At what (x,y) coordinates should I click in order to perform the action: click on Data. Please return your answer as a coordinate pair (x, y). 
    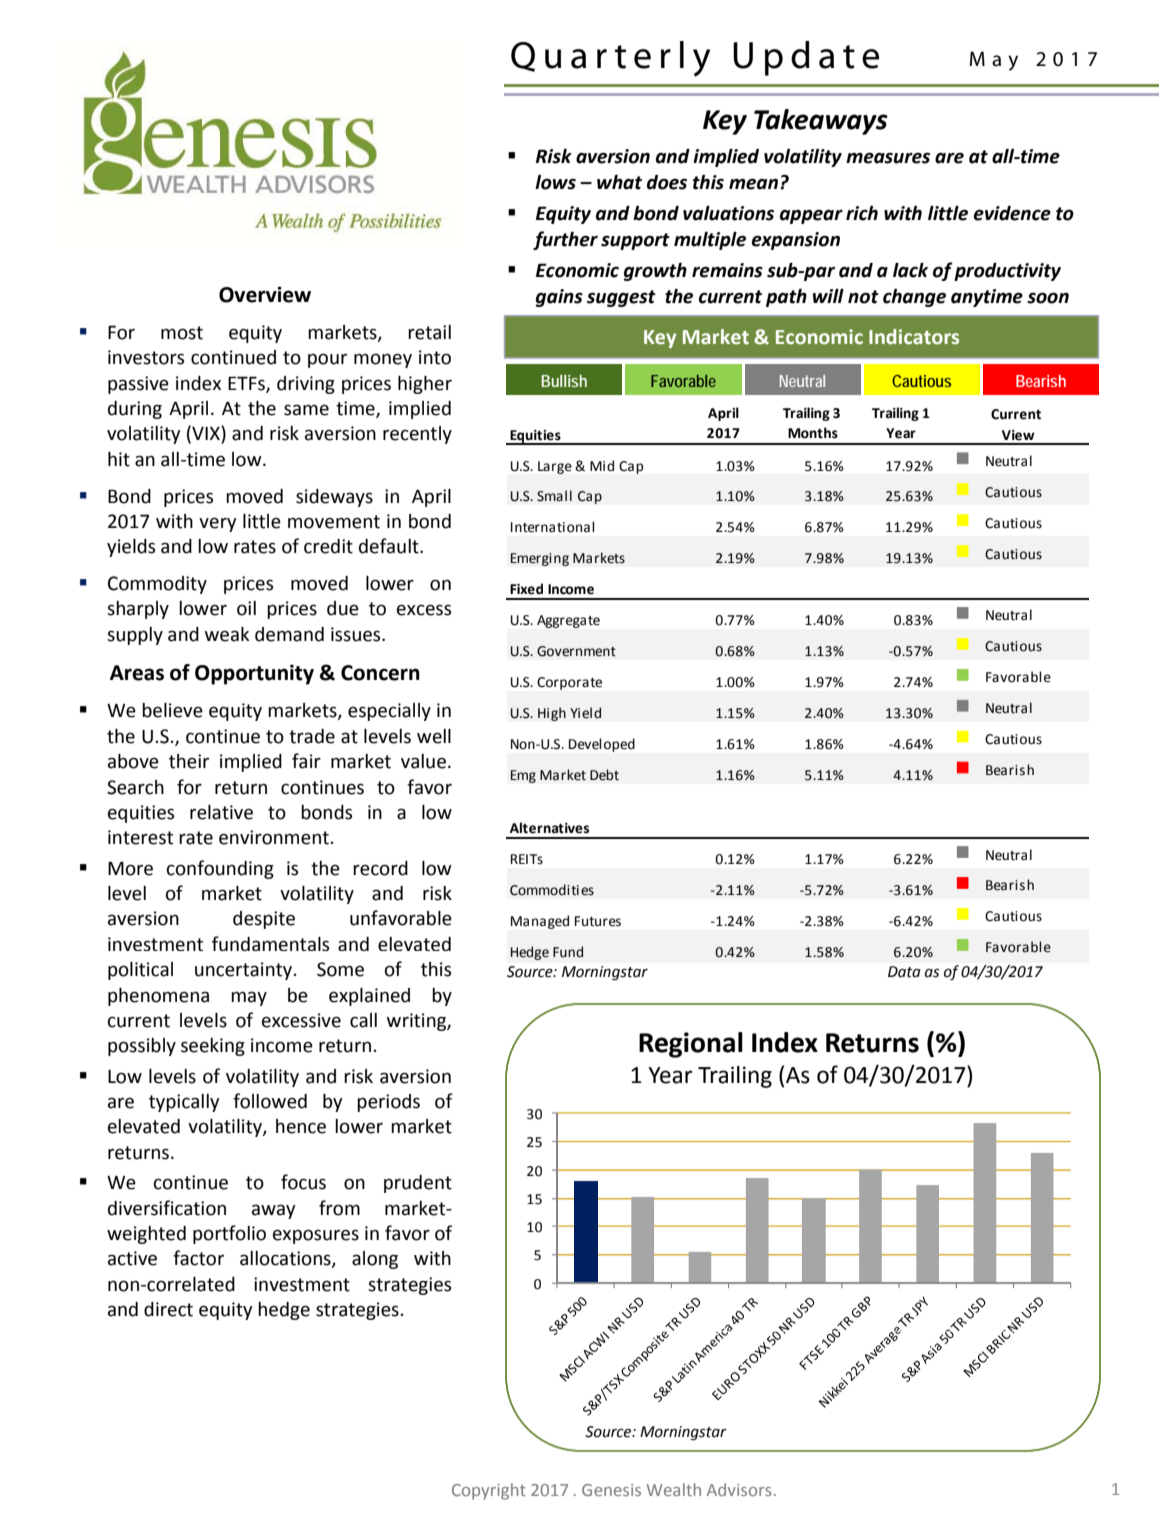
    Looking at the image, I should click on (904, 972).
